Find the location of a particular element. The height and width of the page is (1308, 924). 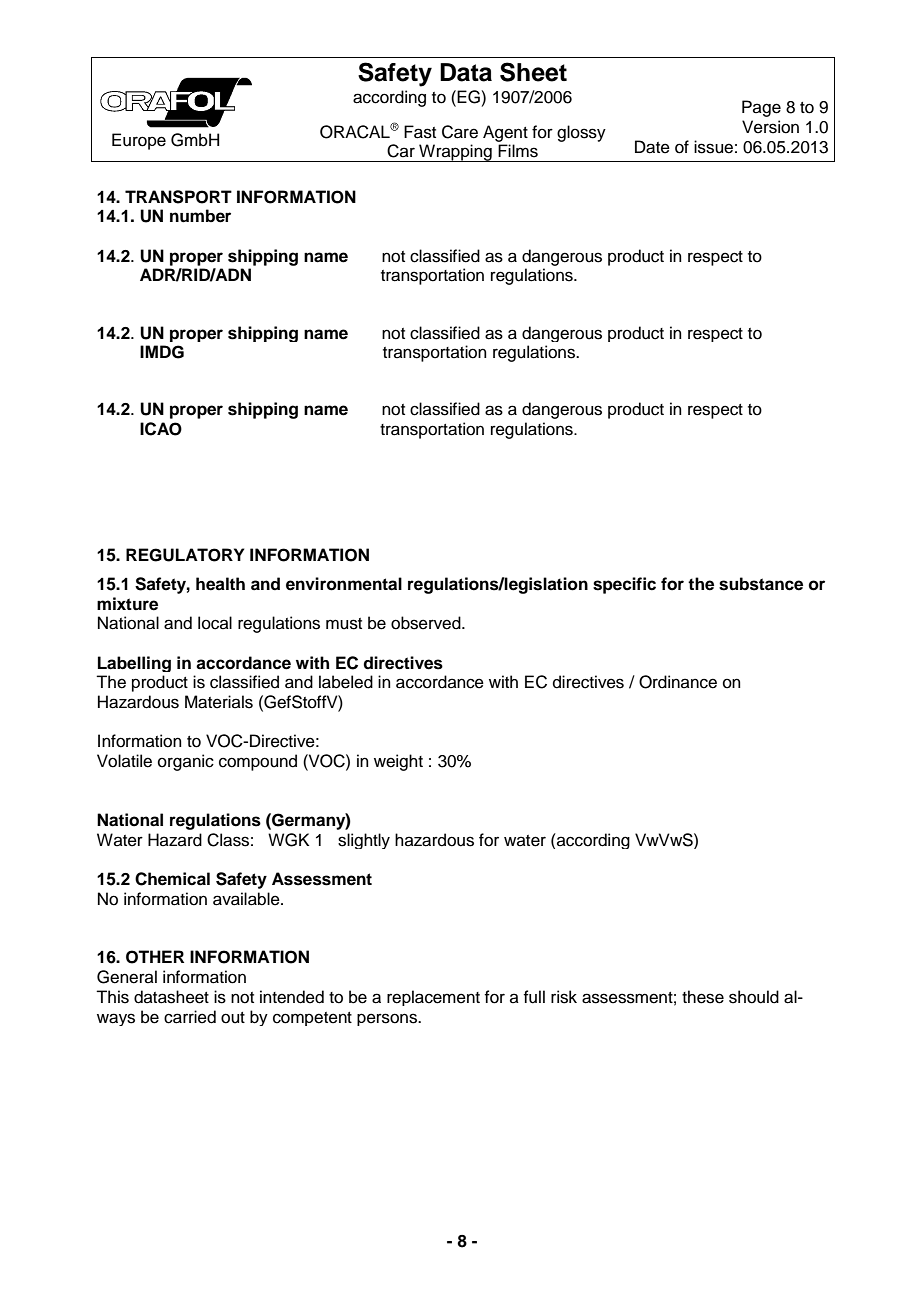

these is located at coordinates (703, 997).
